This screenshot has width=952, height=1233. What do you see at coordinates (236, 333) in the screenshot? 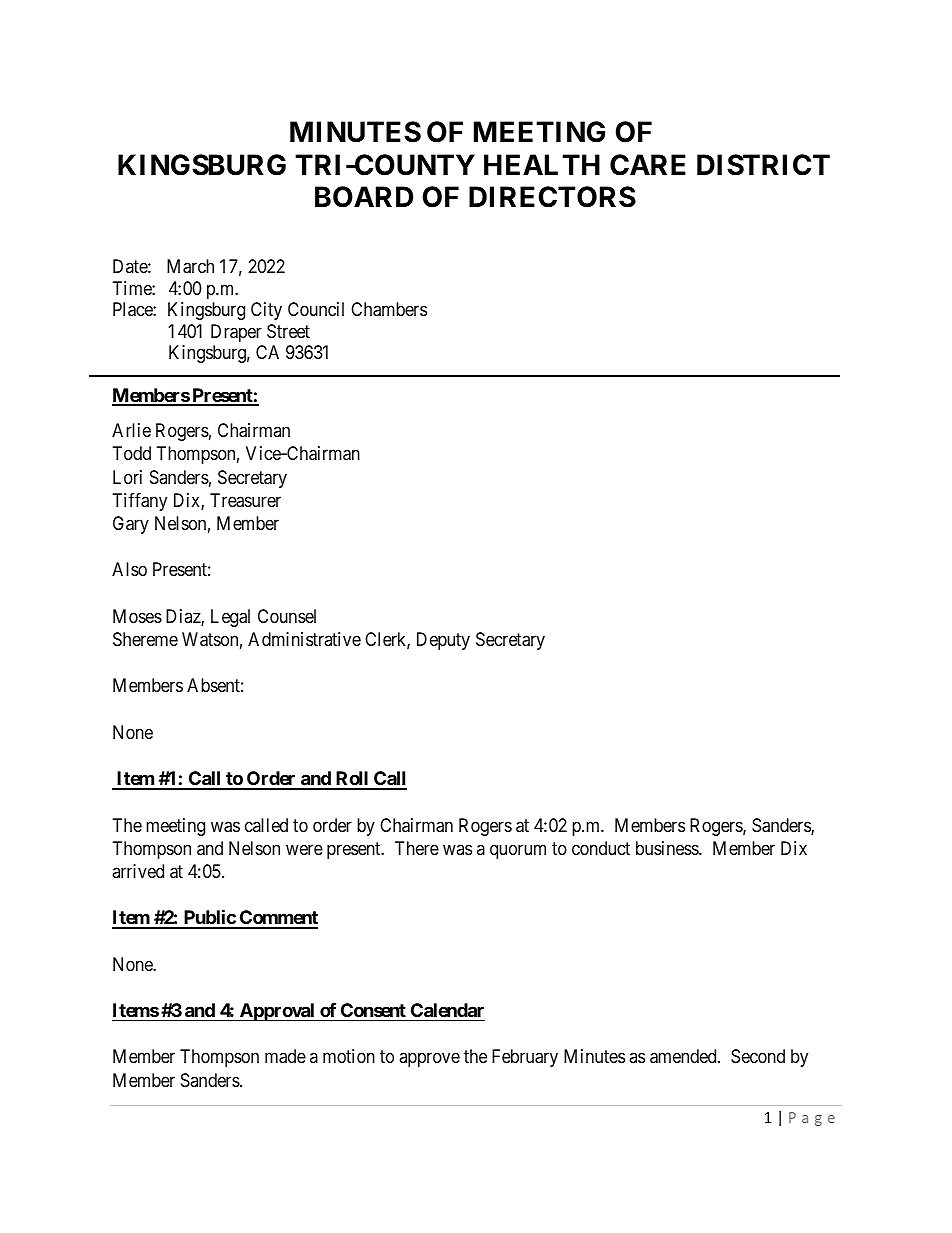
I see `Draper` at bounding box center [236, 333].
